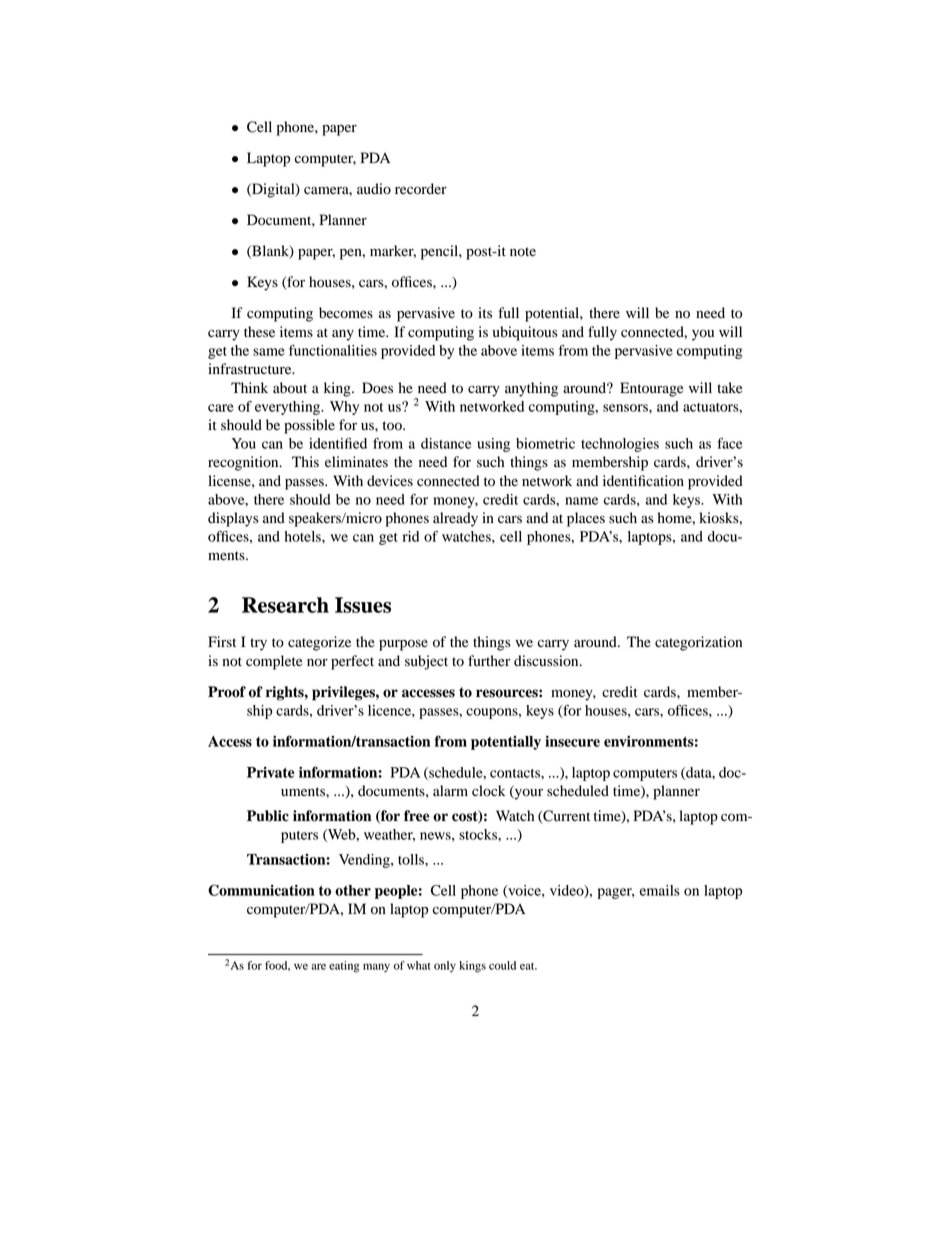 Image resolution: width=952 pixels, height=1233 pixels. What do you see at coordinates (523, 252) in the document?
I see `note` at bounding box center [523, 252].
